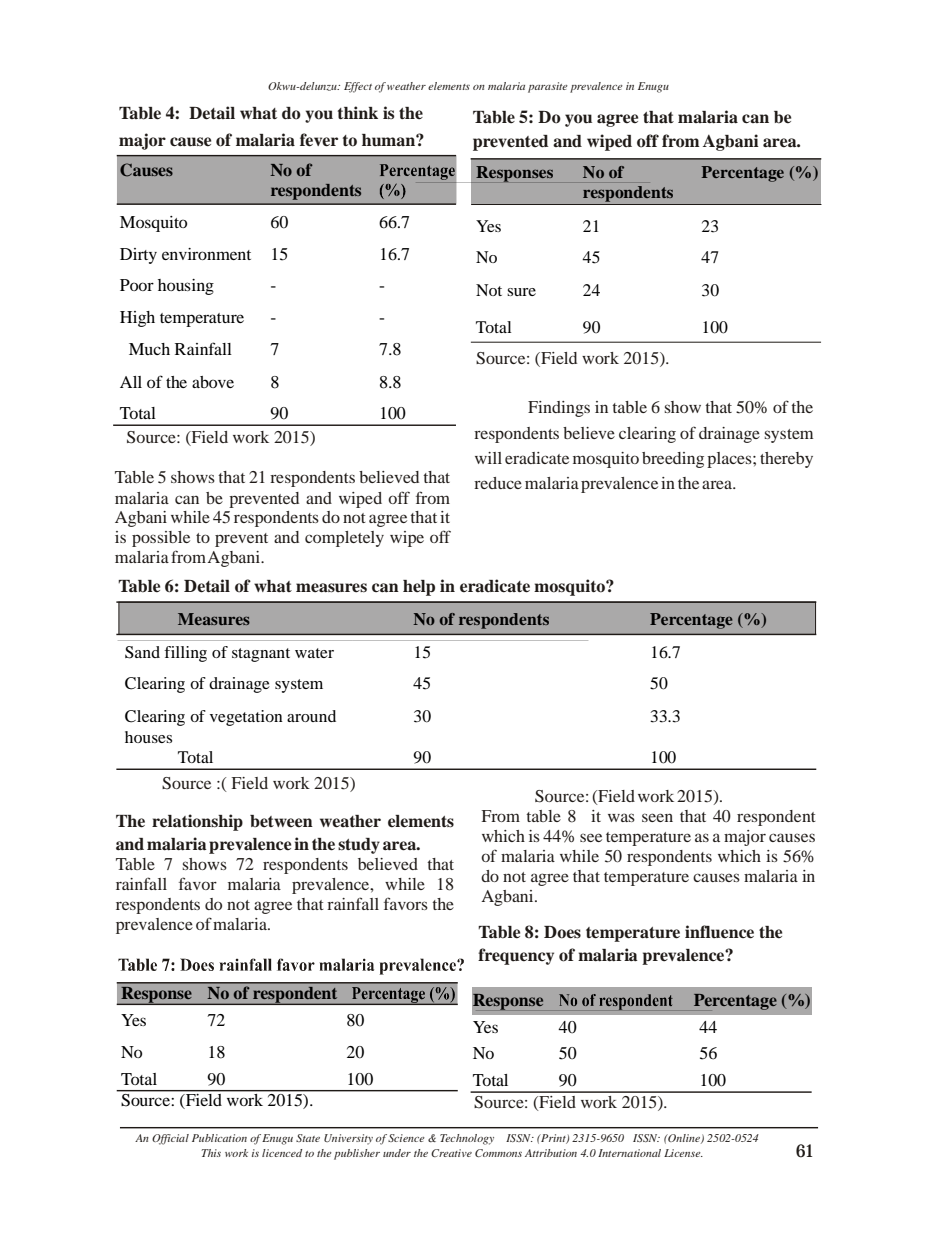 Image resolution: width=952 pixels, height=1233 pixels. Describe the element at coordinates (559, 409) in the image. I see `Findings` at that location.
